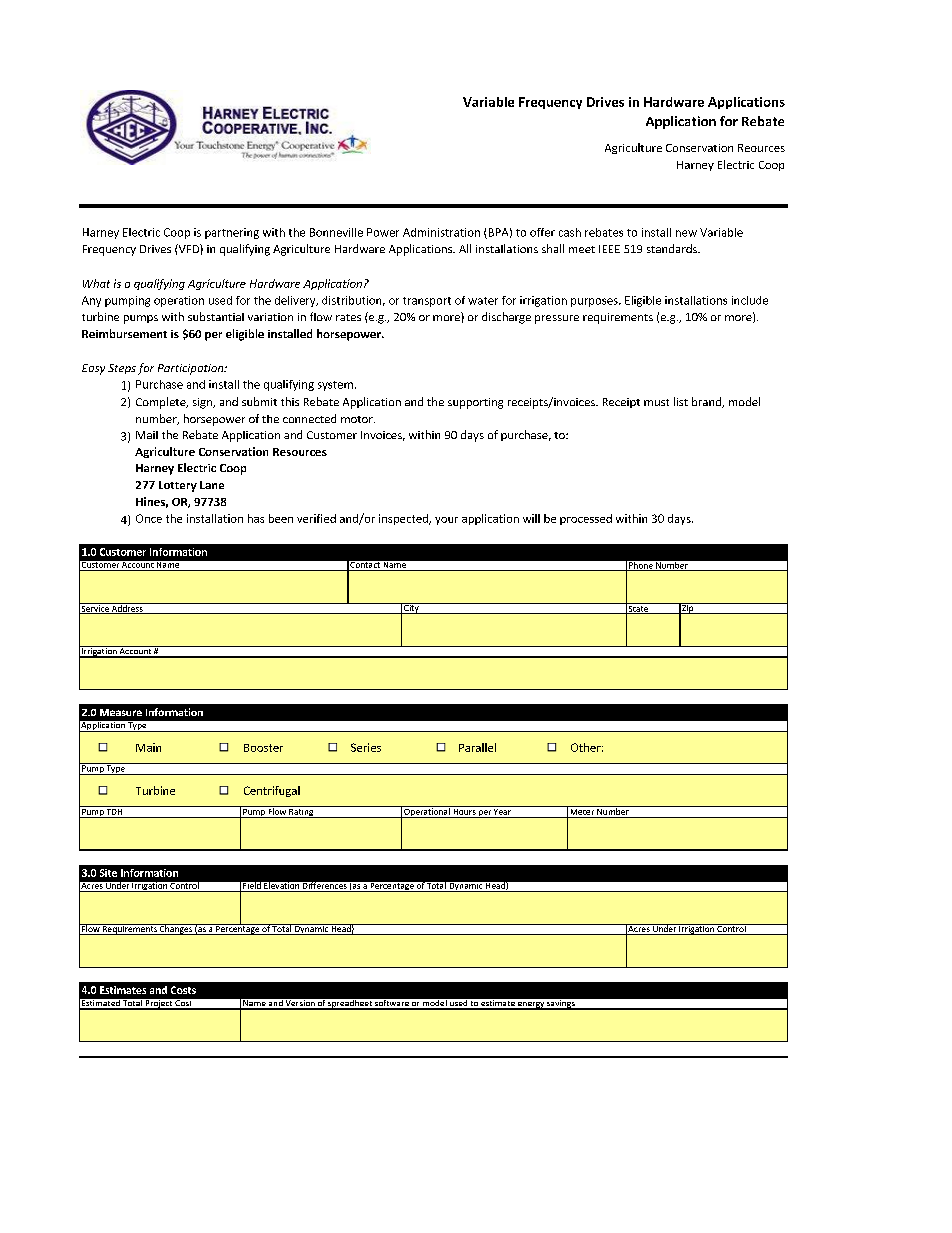  I want to click on processed, so click(586, 519).
